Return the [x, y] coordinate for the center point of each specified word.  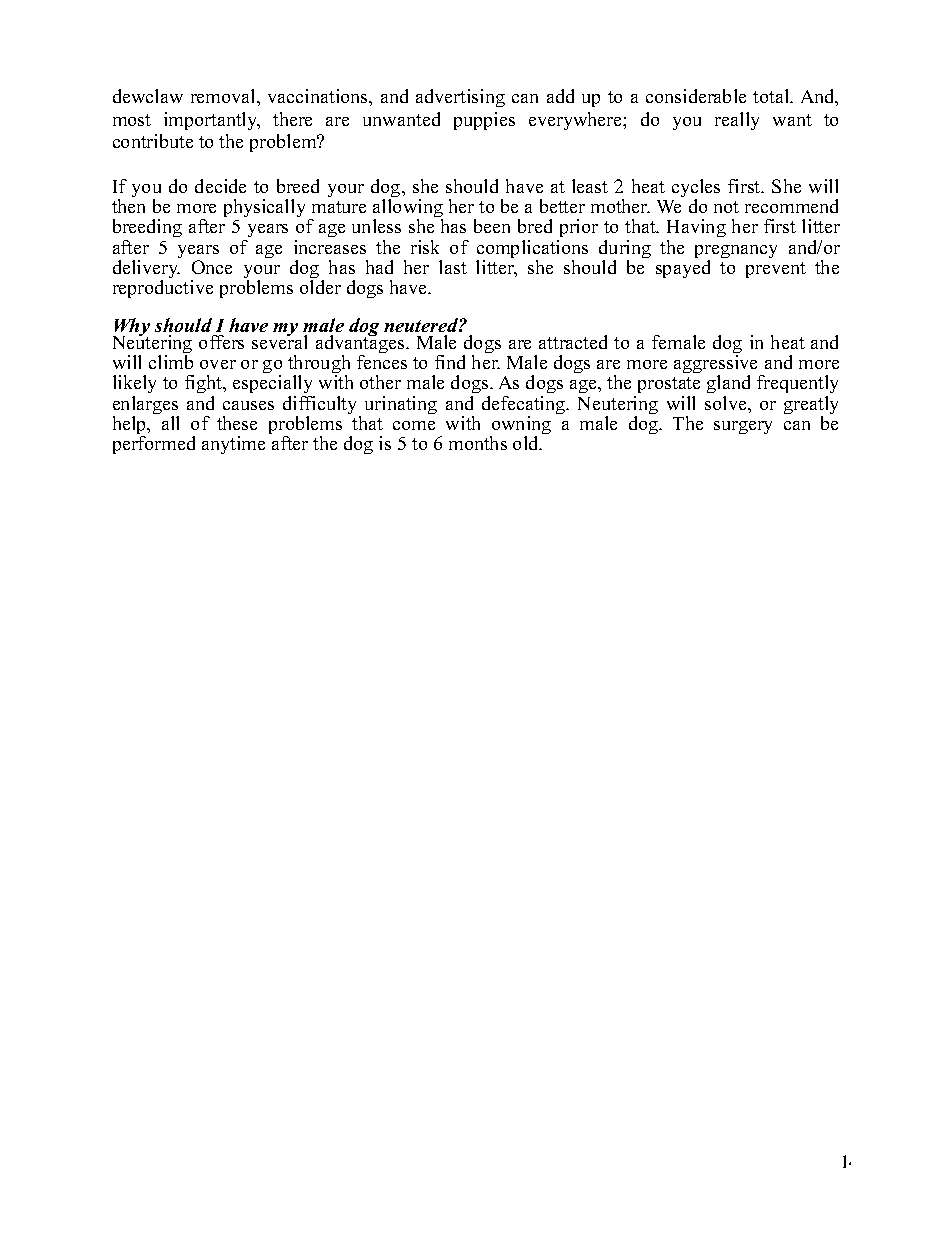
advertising [460, 98]
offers [221, 342]
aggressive [717, 366]
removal [224, 96]
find [450, 362]
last [453, 267]
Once [212, 267]
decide [220, 186]
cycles [696, 190]
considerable [696, 96]
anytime [233, 445]
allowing [408, 210]
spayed [683, 269]
